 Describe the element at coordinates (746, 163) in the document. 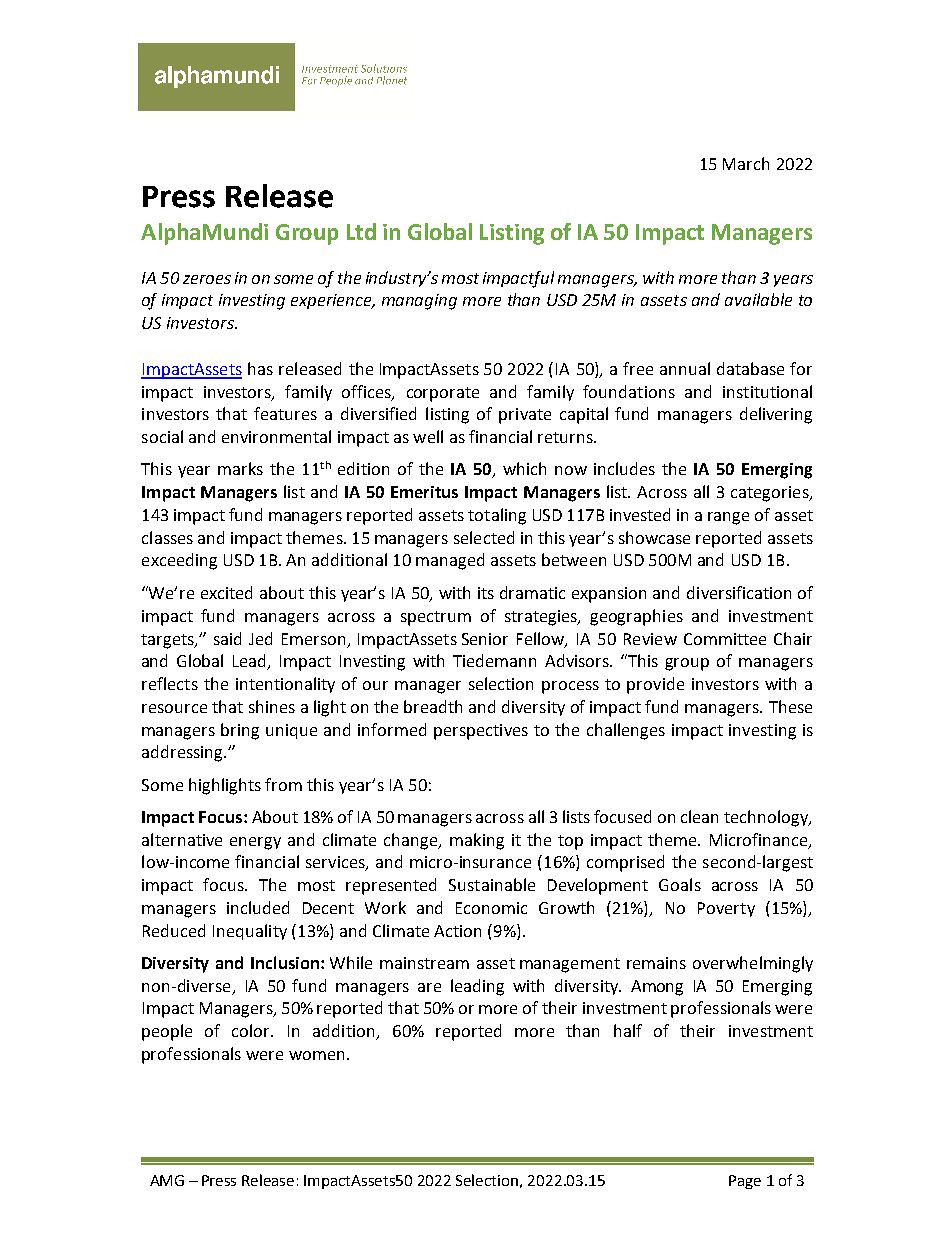

I see `March` at that location.
